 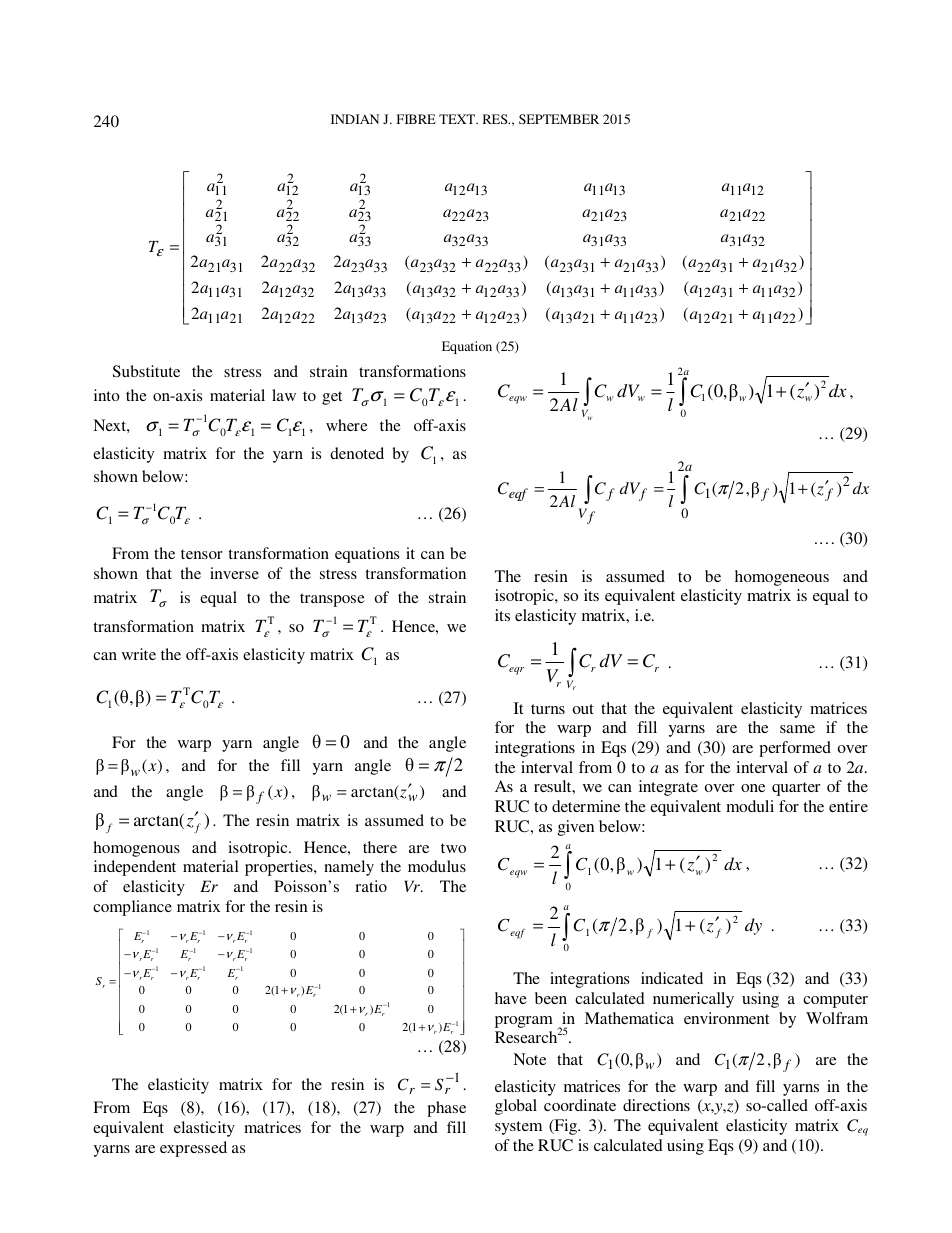 What do you see at coordinates (797, 729) in the screenshot?
I see `same` at bounding box center [797, 729].
